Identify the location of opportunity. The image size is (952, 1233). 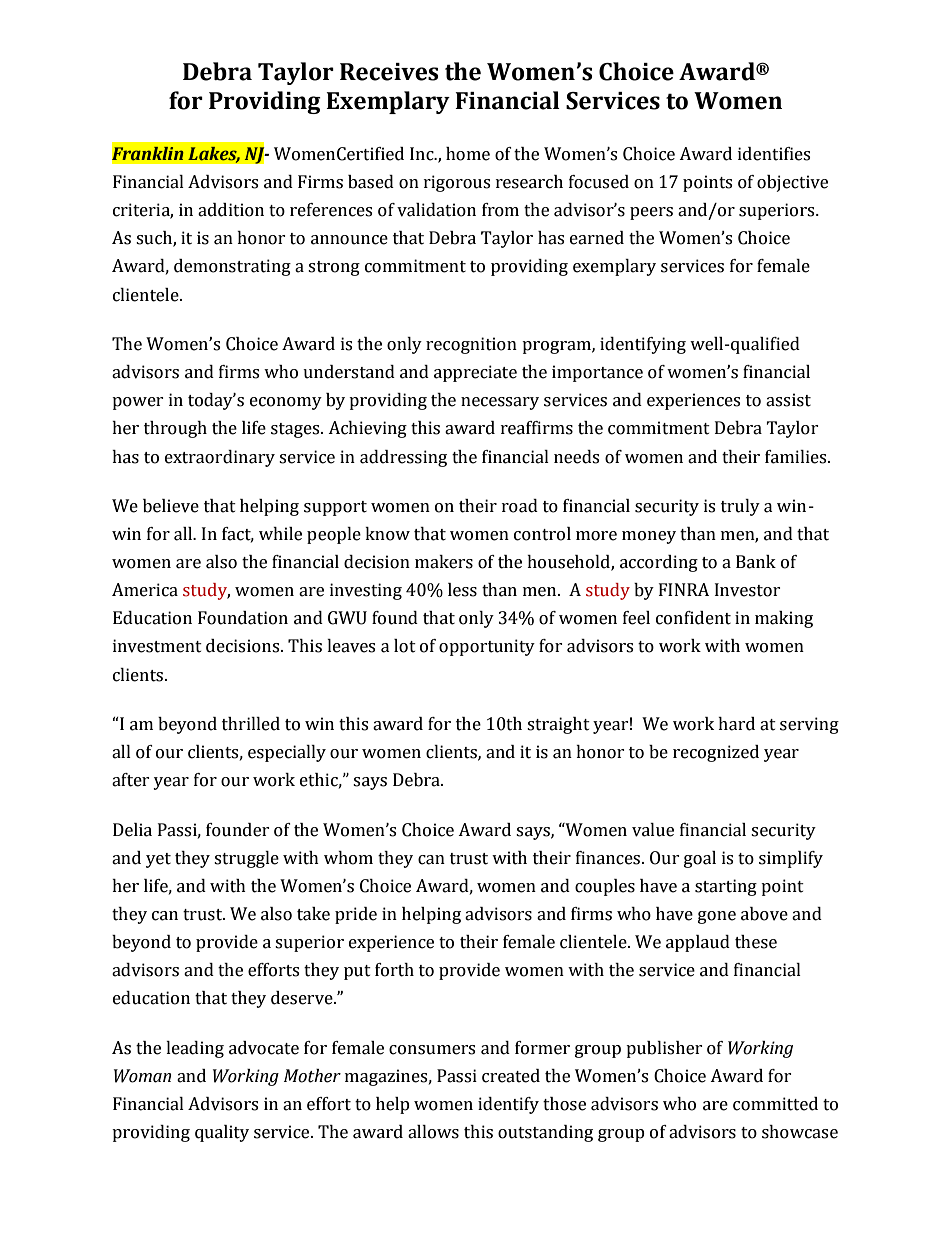
(487, 647).
